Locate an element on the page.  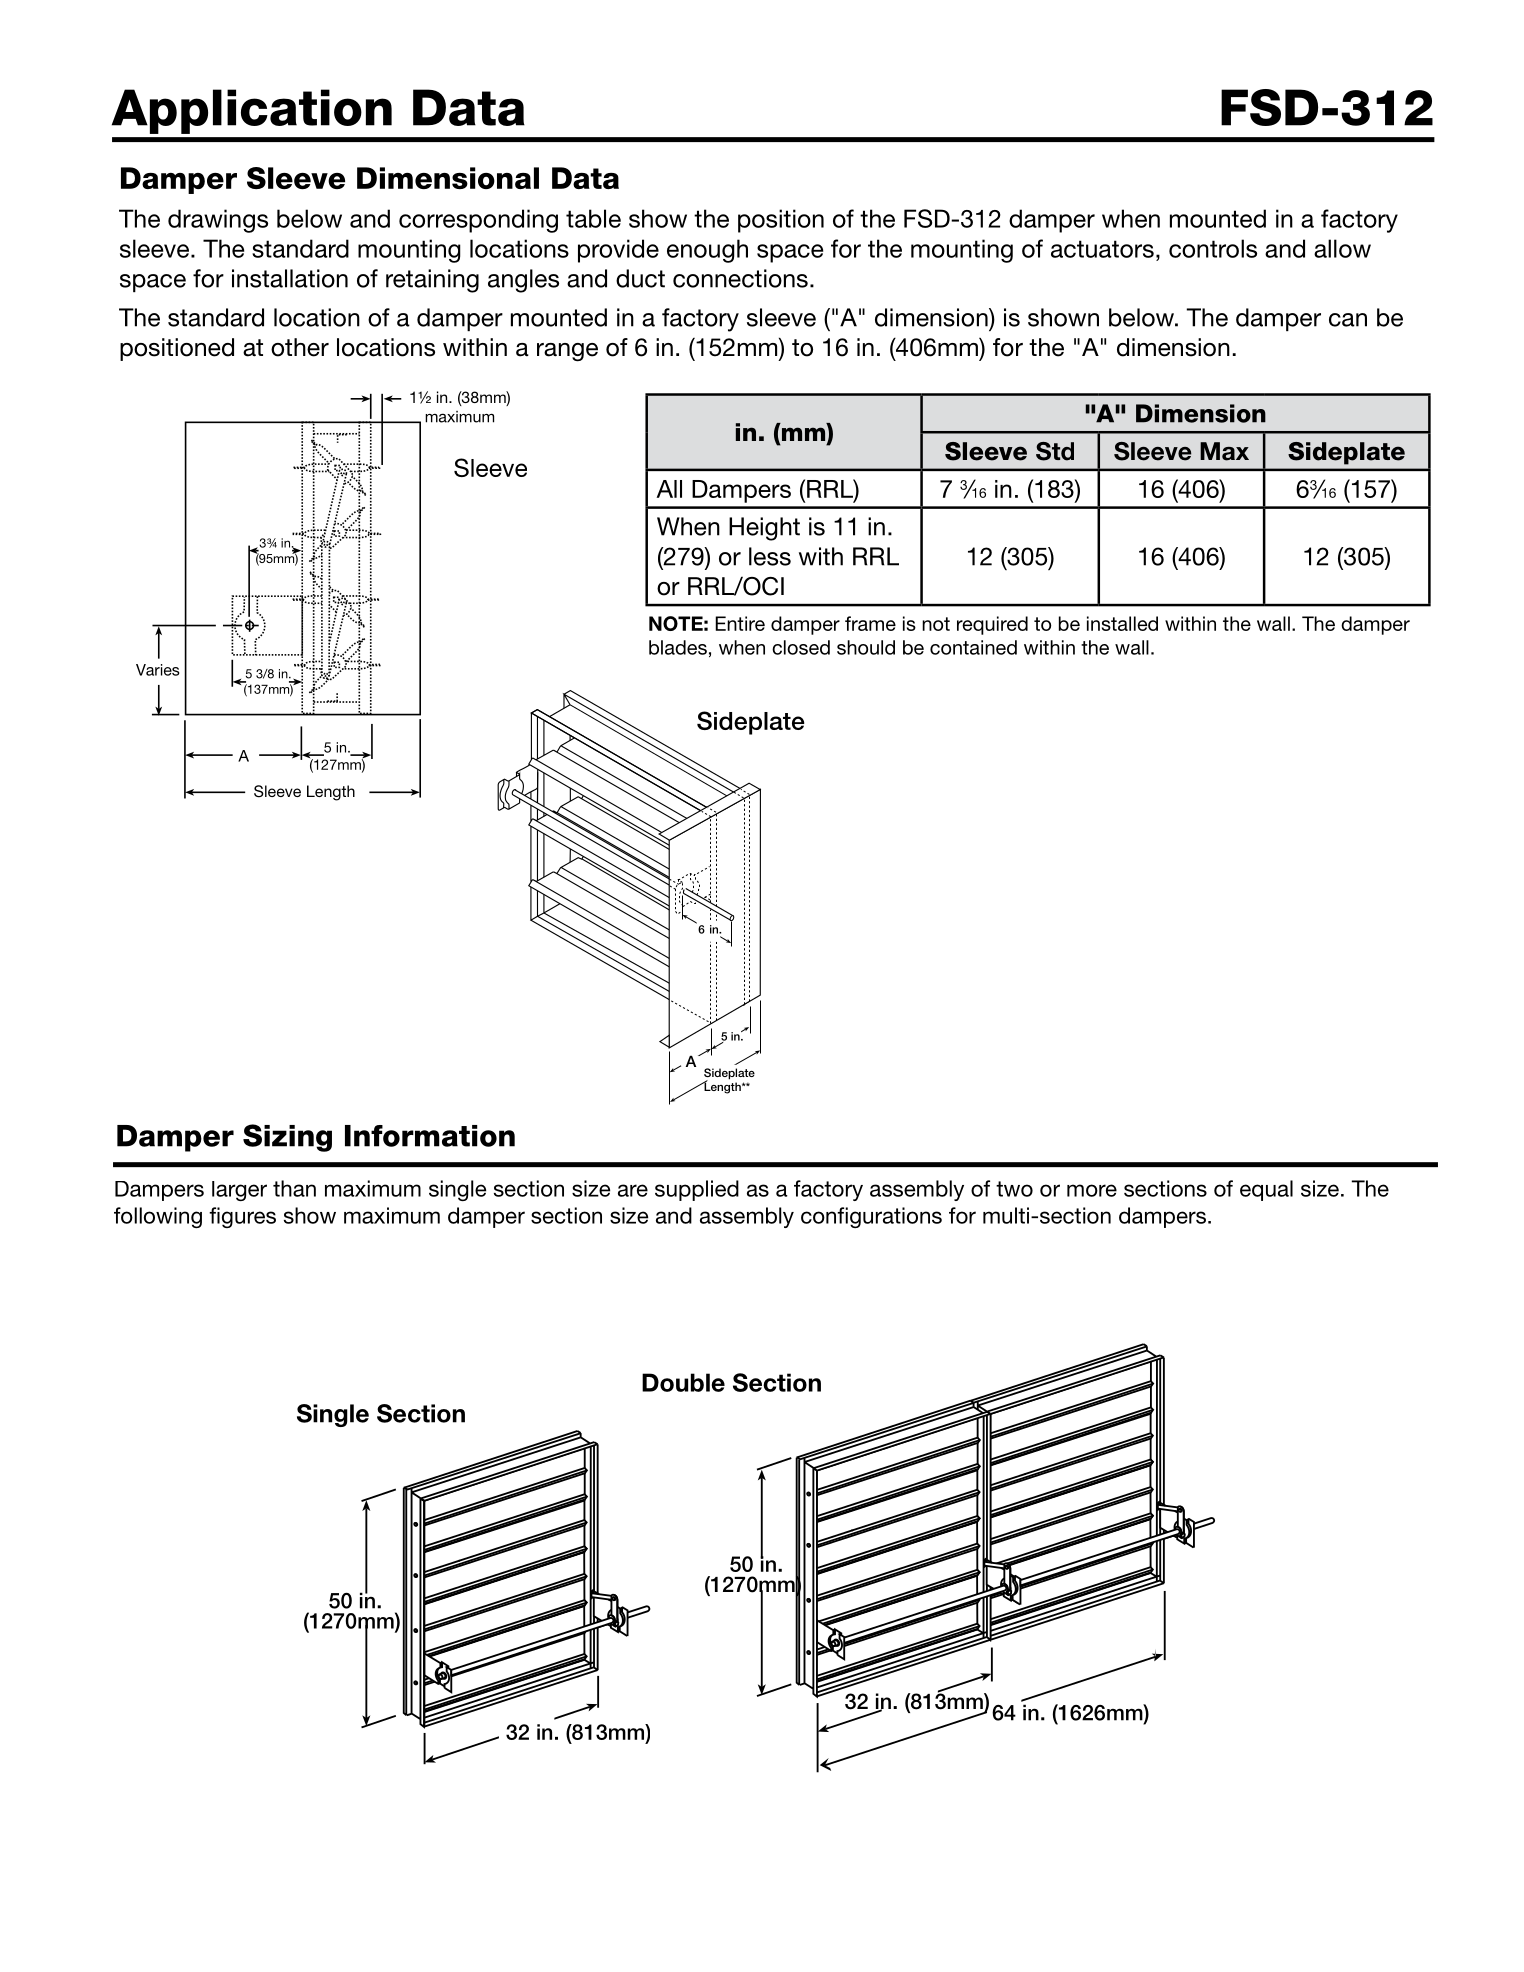
Double is located at coordinates (683, 1382).
